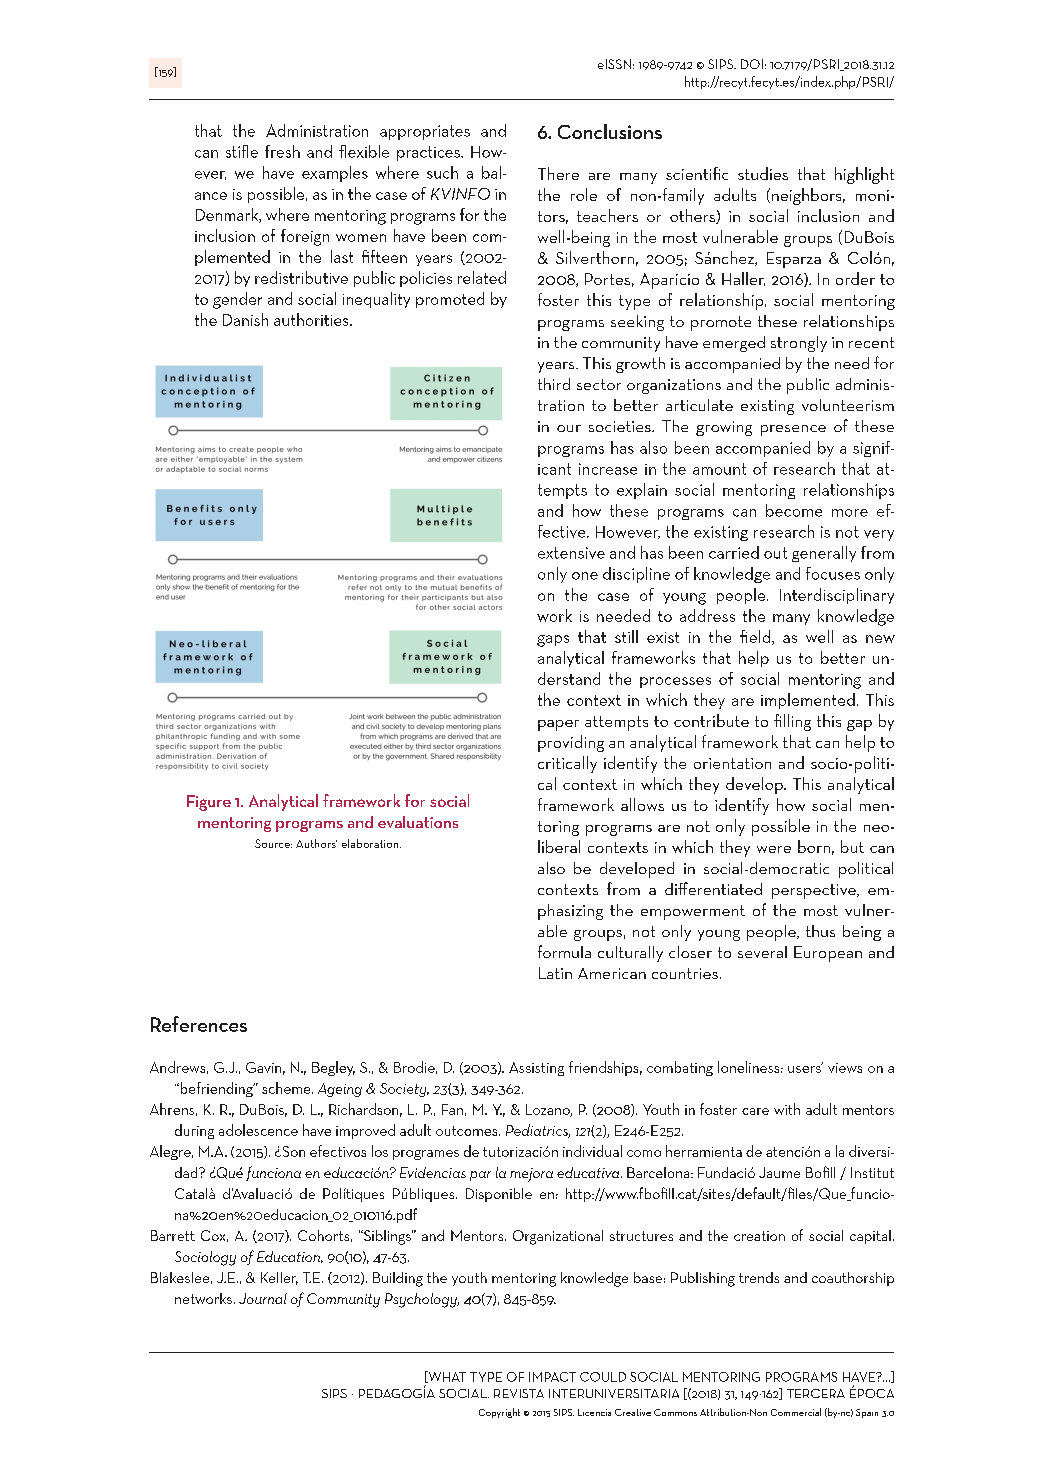  Describe the element at coordinates (792, 722) in the image. I see `filling` at that location.
